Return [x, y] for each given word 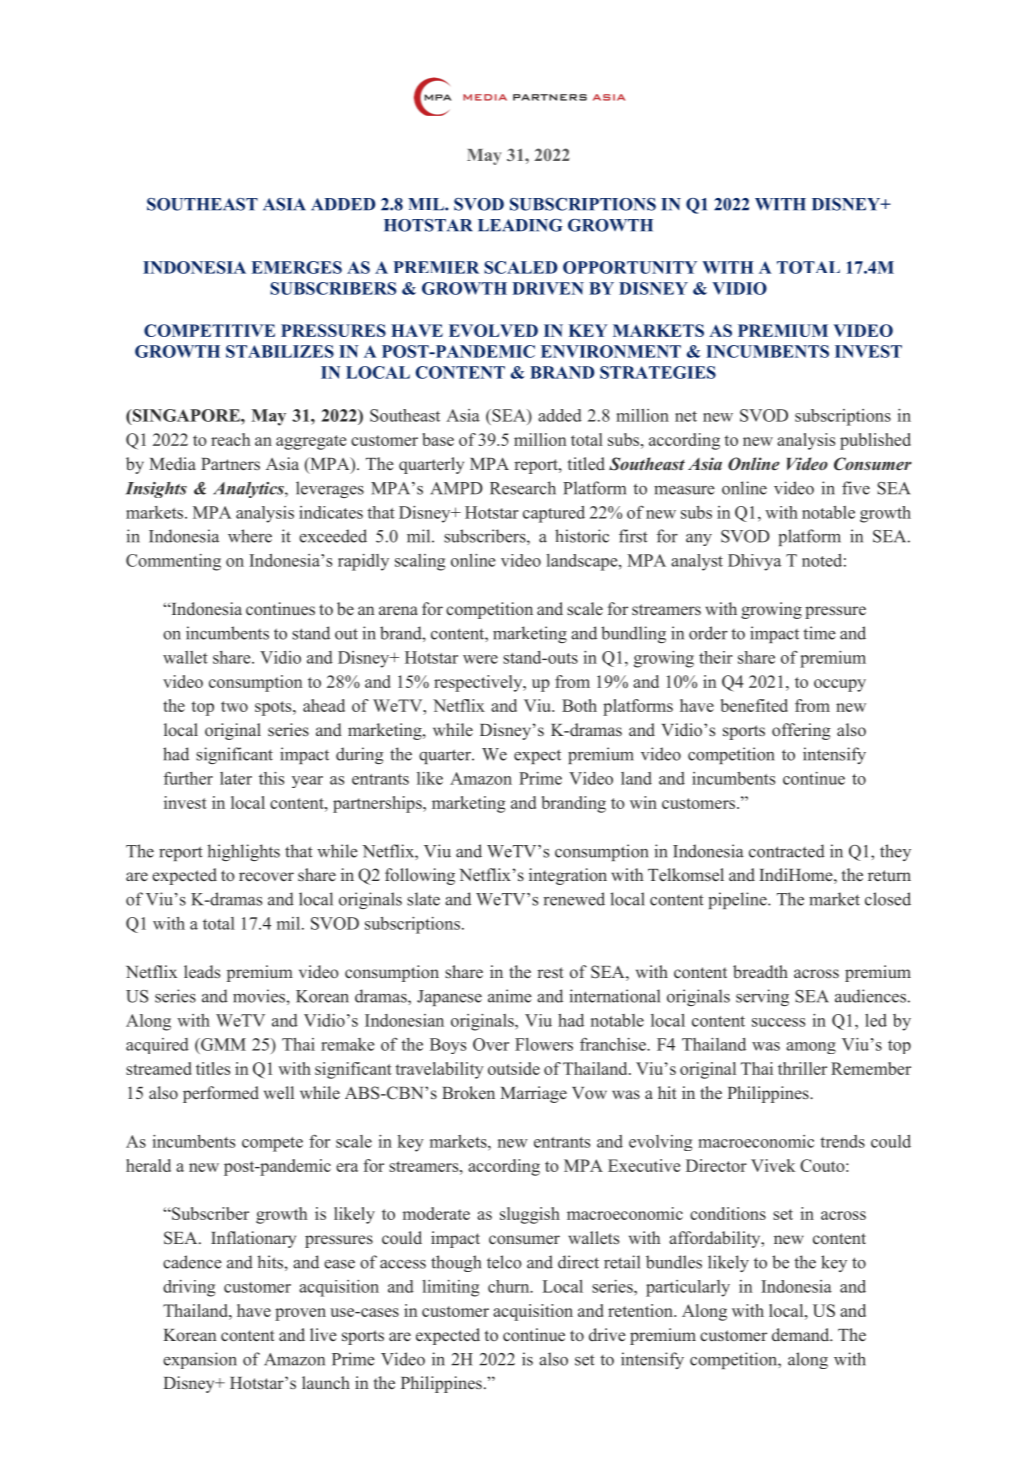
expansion [200, 1360]
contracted [787, 851]
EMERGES [297, 267]
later [236, 778]
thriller [802, 1068]
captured [554, 514]
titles [213, 1068]
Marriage [533, 1094]
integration [568, 876]
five [856, 488]
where [250, 536]
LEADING [520, 225]
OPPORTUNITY [630, 267]
